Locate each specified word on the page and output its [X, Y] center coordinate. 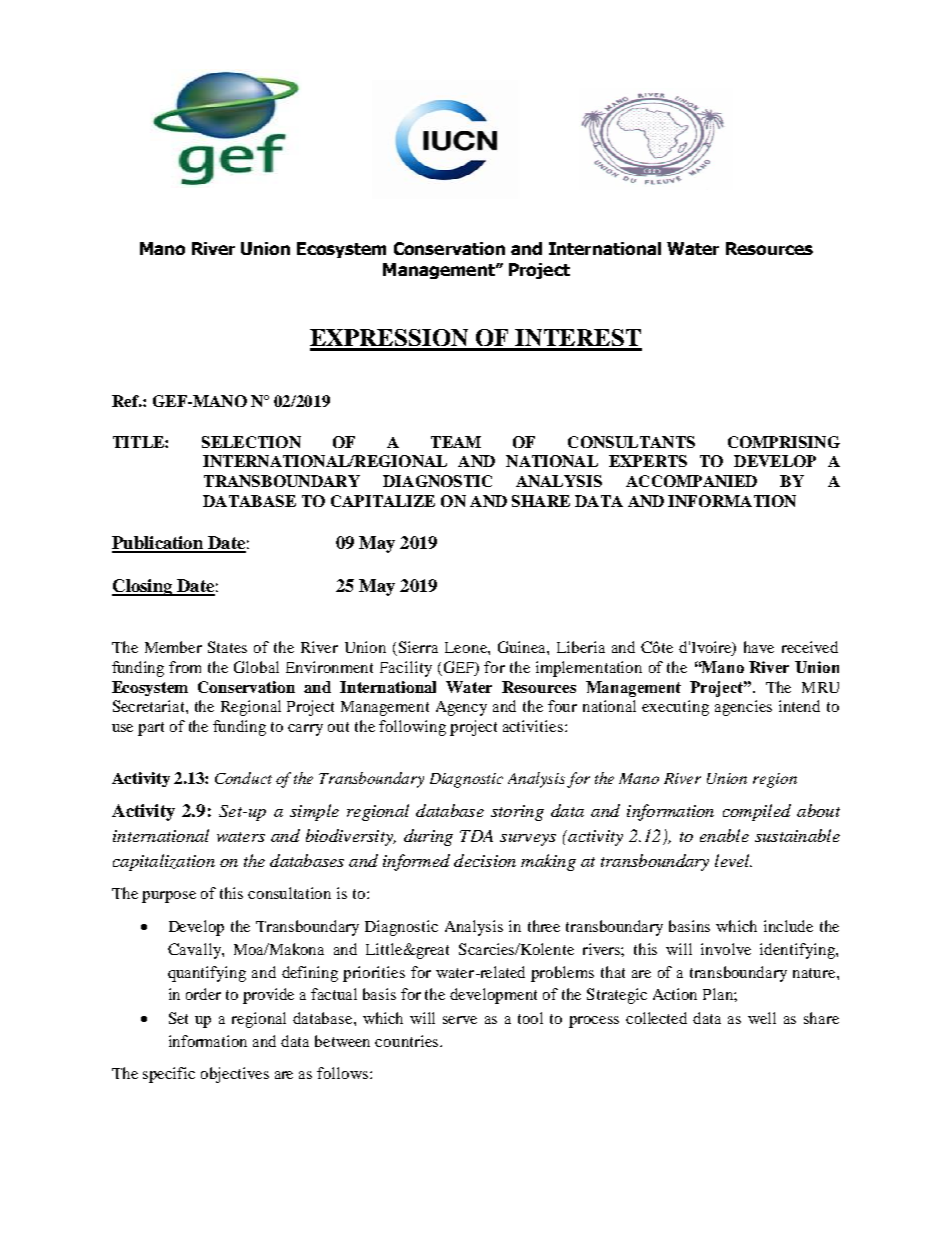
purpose [169, 897]
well [762, 1018]
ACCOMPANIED [691, 481]
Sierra [418, 647]
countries [408, 1041]
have [759, 647]
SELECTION [251, 442]
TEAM [456, 442]
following [412, 728]
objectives [235, 1075]
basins [689, 926]
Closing [143, 587]
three [544, 926]
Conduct [243, 778]
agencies [743, 708]
